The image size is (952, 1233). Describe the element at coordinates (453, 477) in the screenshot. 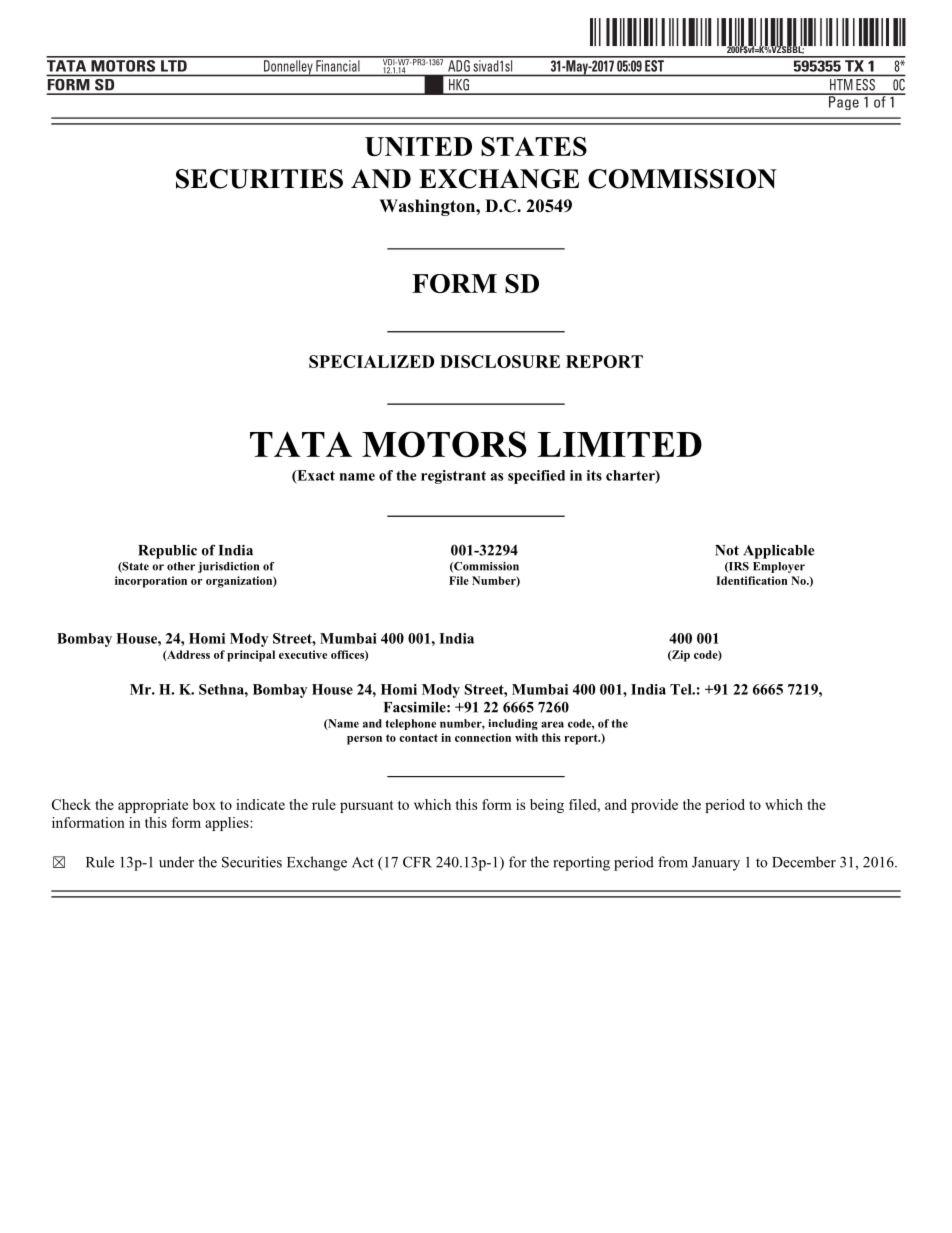

I see `registrant` at that location.
